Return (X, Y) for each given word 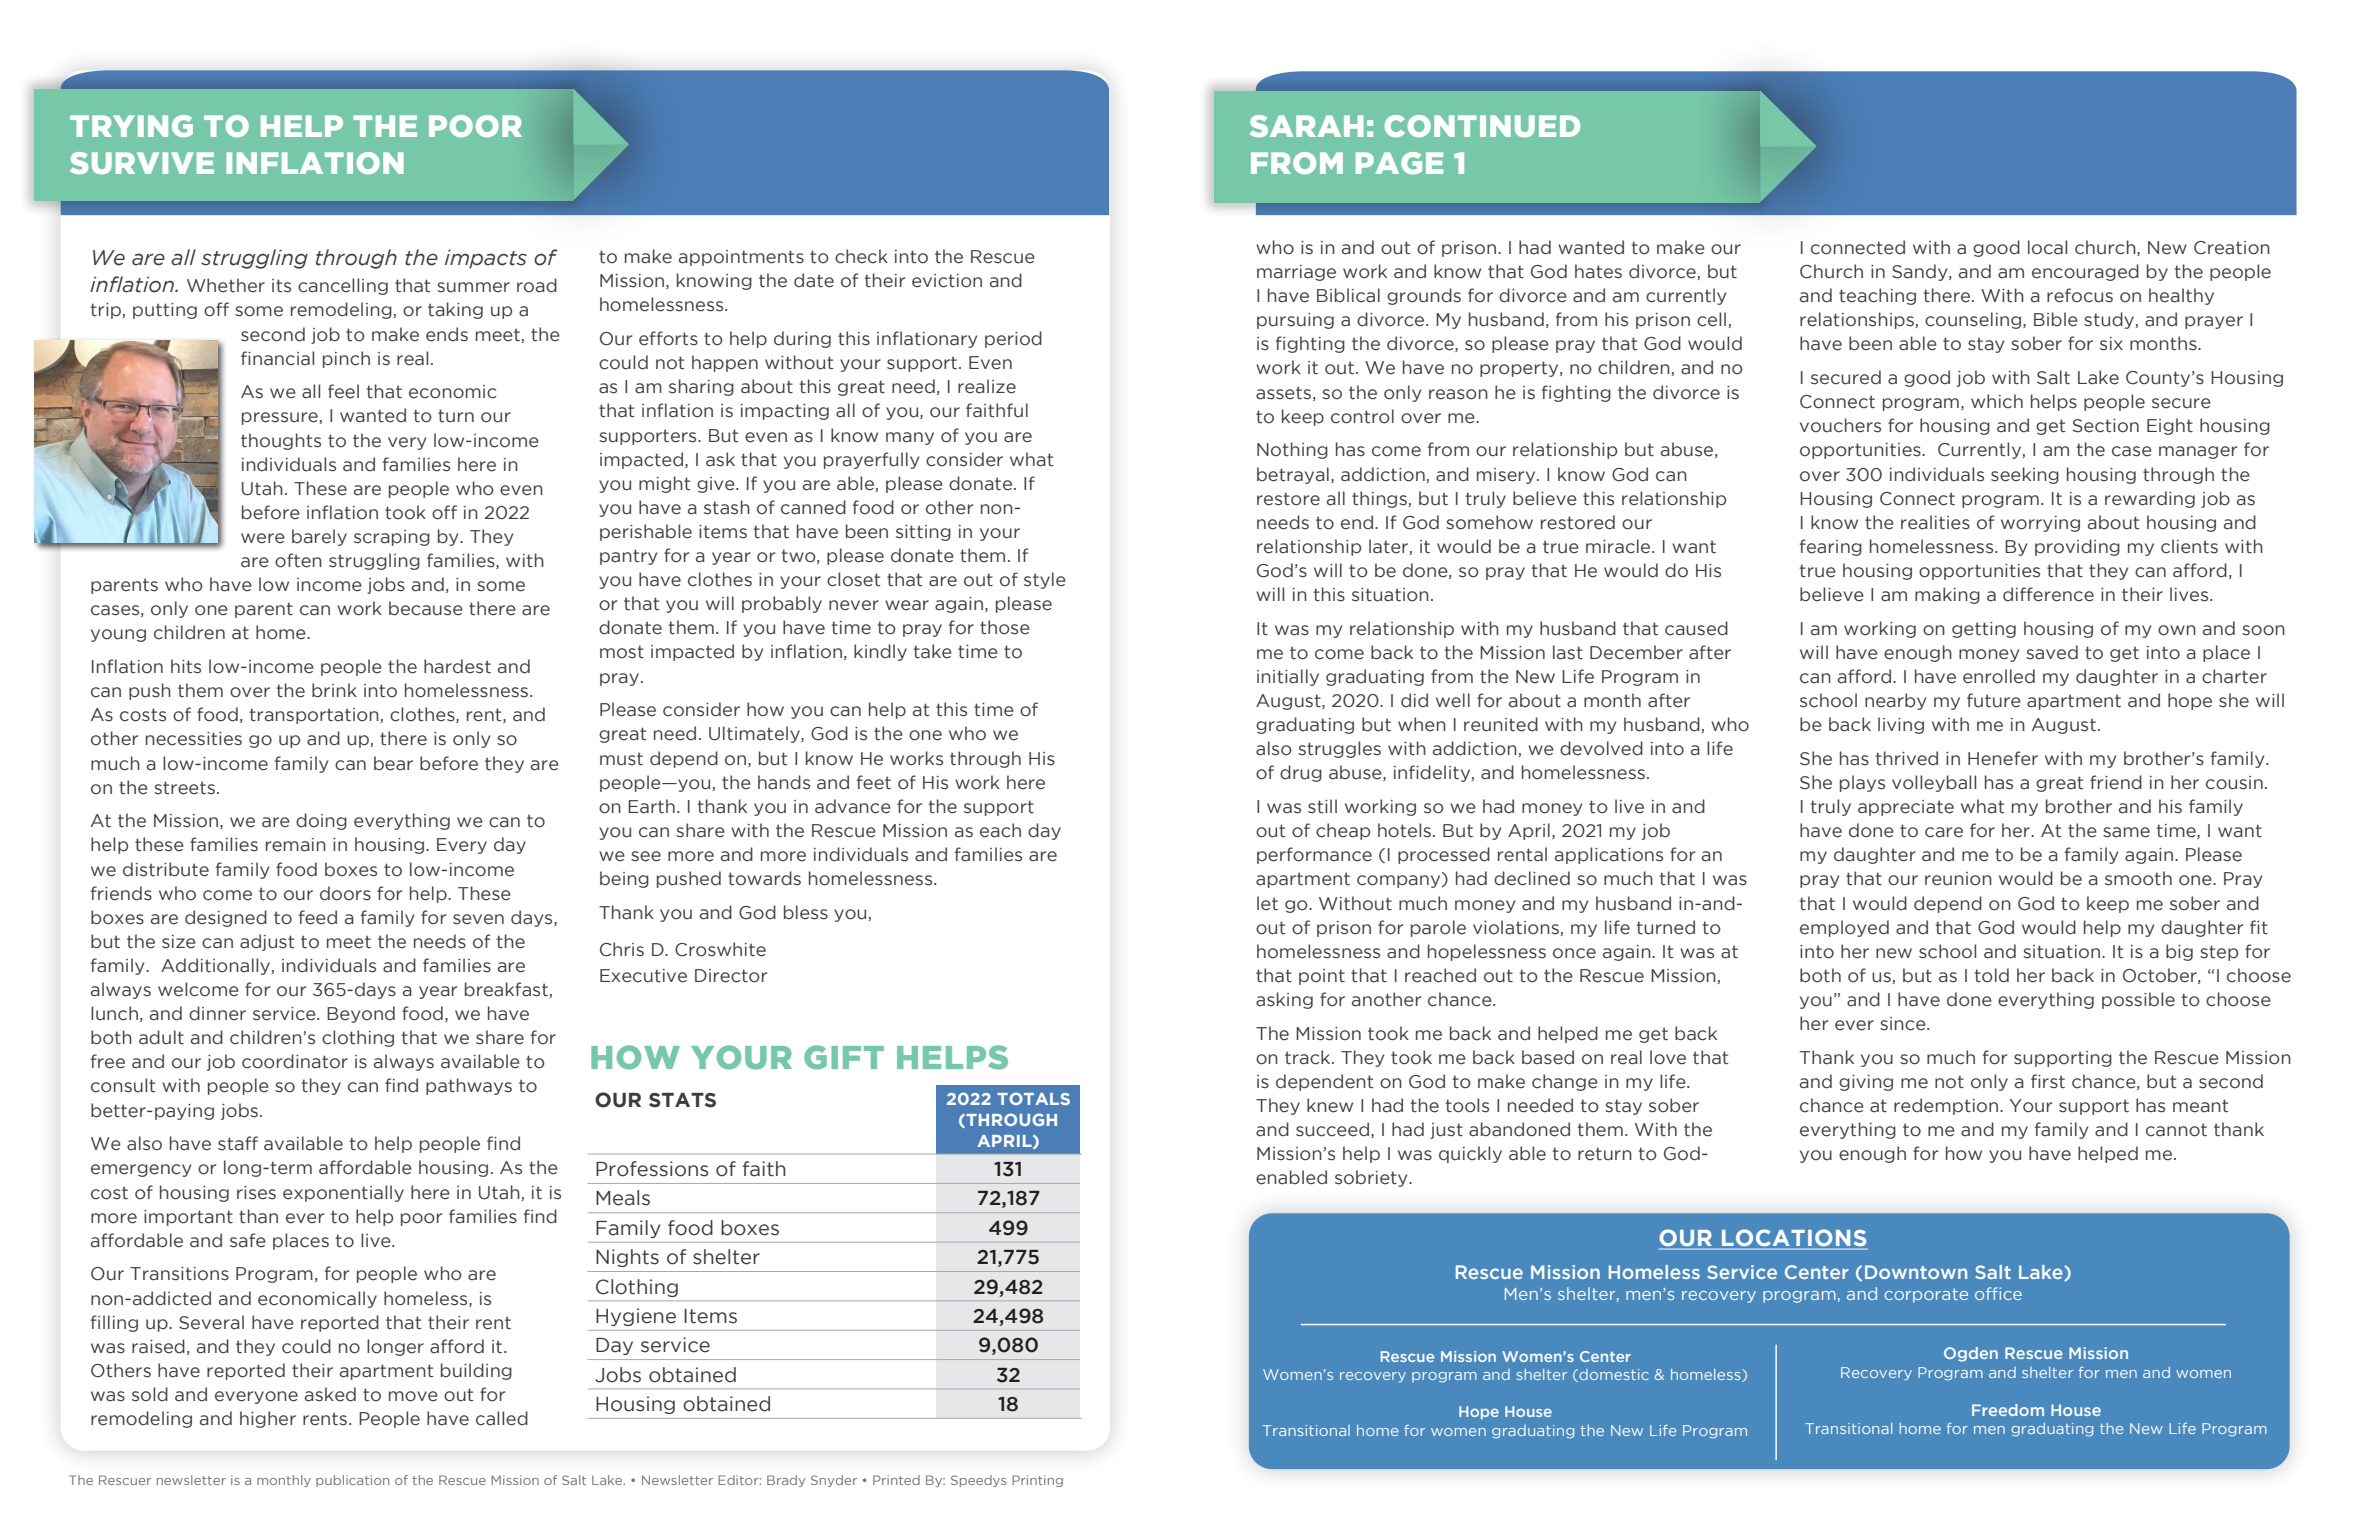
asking (1284, 1000)
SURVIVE (142, 163)
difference (2048, 594)
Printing (1037, 1481)
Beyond (361, 1014)
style (1045, 580)
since (1904, 1024)
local (2047, 247)
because (426, 608)
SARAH (1307, 126)
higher (268, 1419)
